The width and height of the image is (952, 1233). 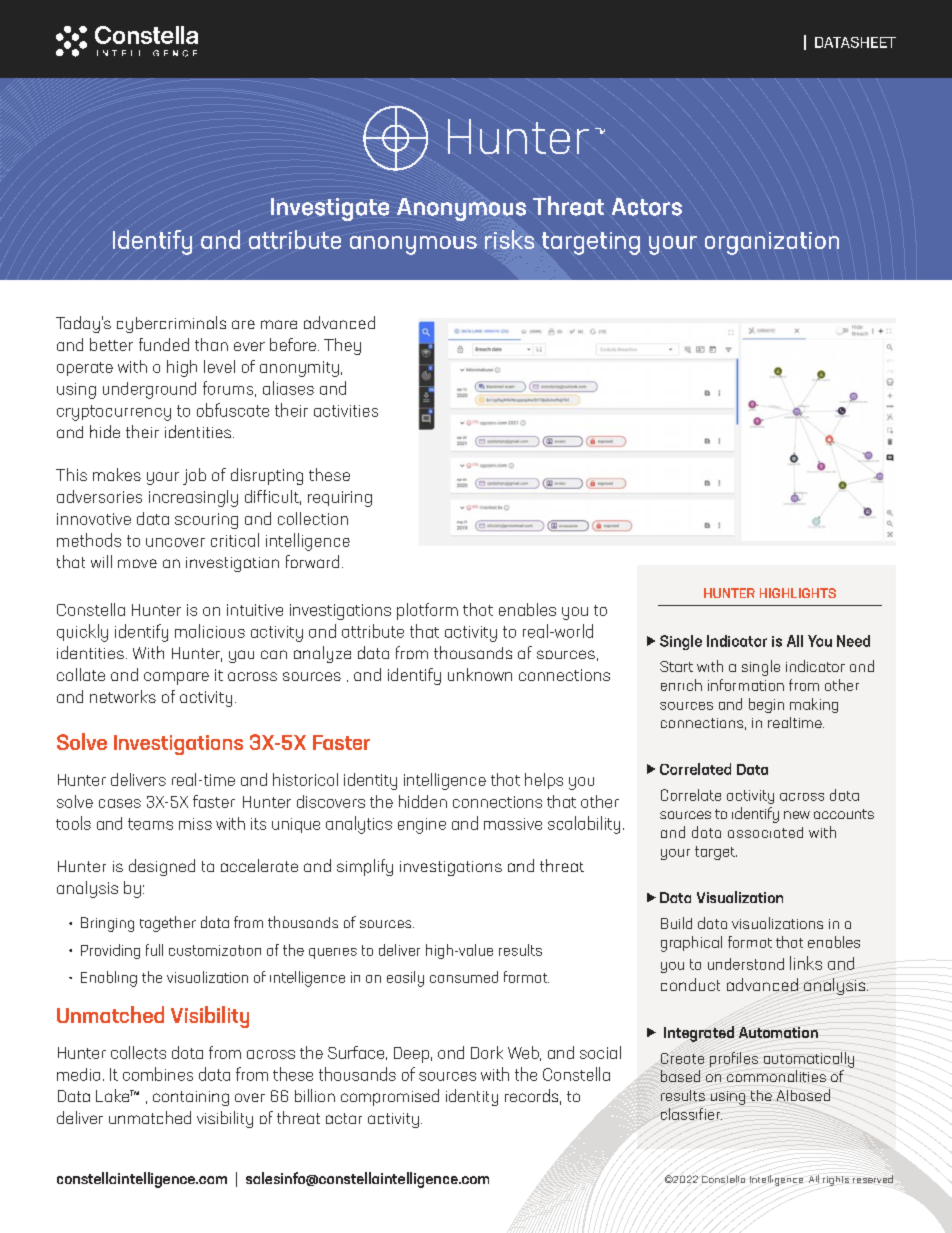 I want to click on risks, so click(x=509, y=239).
